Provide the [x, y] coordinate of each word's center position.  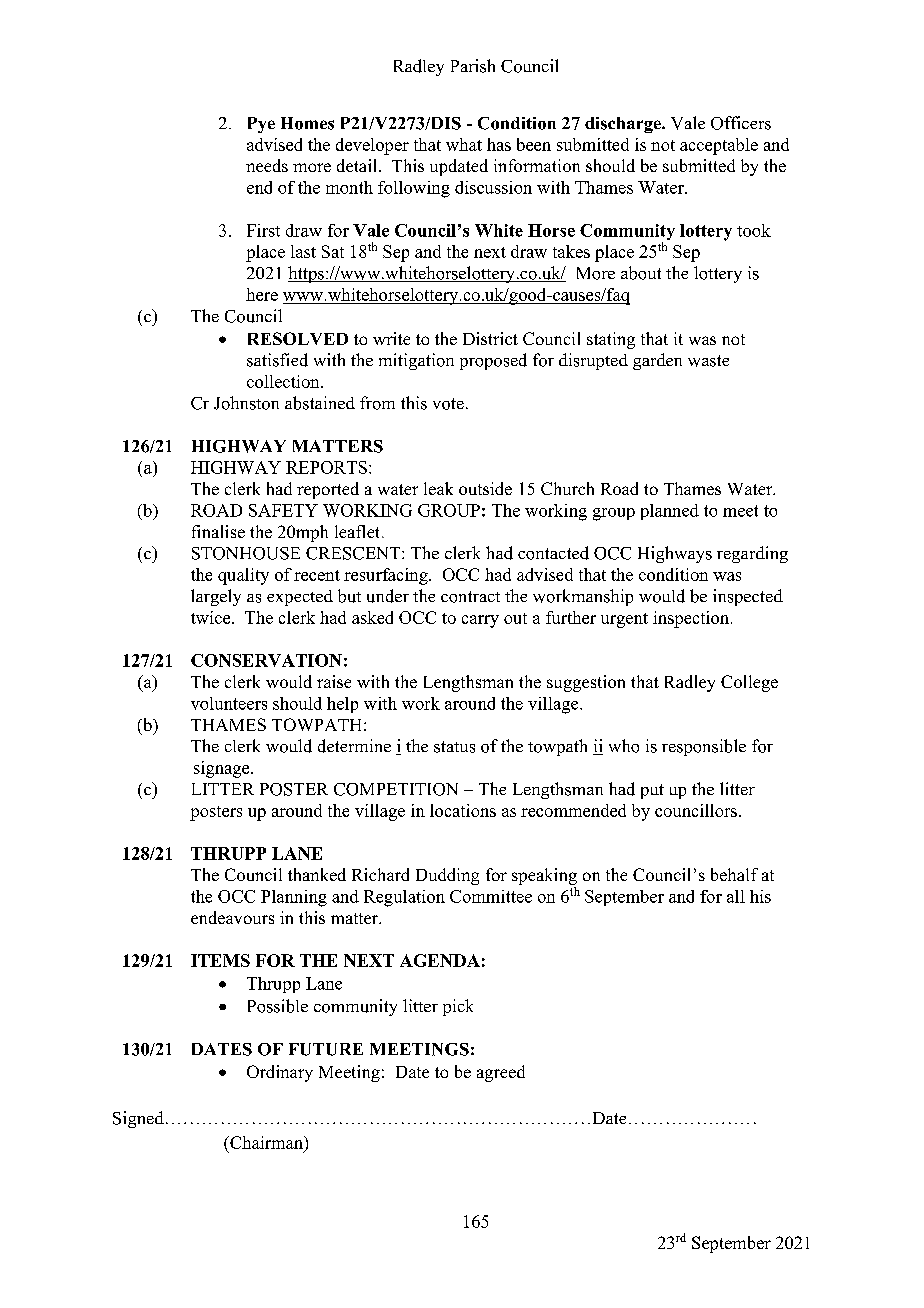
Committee [491, 896]
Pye [261, 125]
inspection [692, 619]
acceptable [719, 146]
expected [300, 598]
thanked [317, 874]
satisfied [277, 360]
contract [470, 597]
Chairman [266, 1144]
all [736, 896]
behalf [734, 874]
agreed [501, 1073]
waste [708, 361]
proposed [493, 361]
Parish [473, 66]
